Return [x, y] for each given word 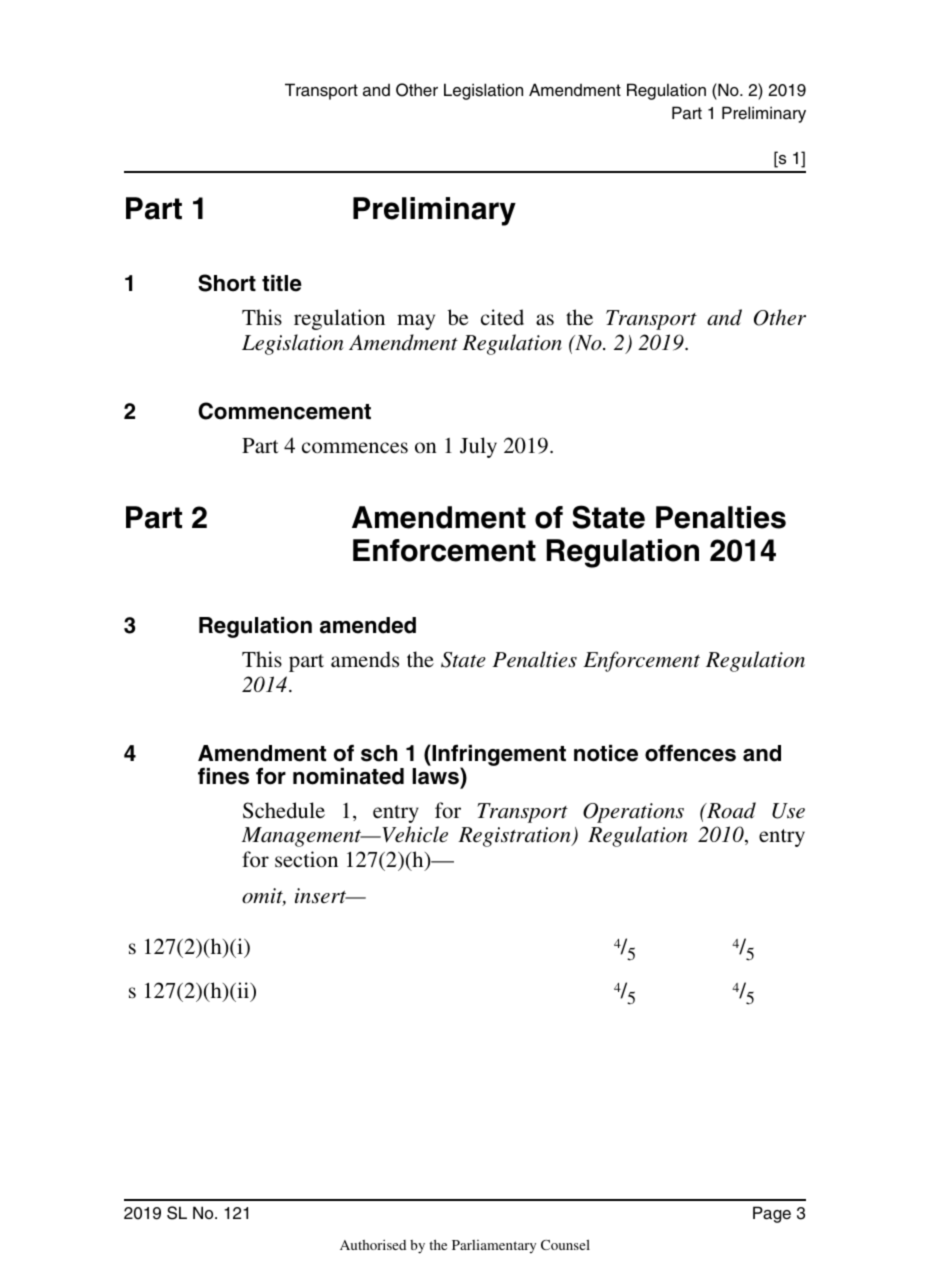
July [478, 447]
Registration [515, 837]
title [282, 283]
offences [690, 753]
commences [355, 448]
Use [788, 811]
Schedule [284, 810]
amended [368, 625]
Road [730, 810]
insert [322, 896]
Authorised [373, 1245]
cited [502, 317]
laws [436, 776]
